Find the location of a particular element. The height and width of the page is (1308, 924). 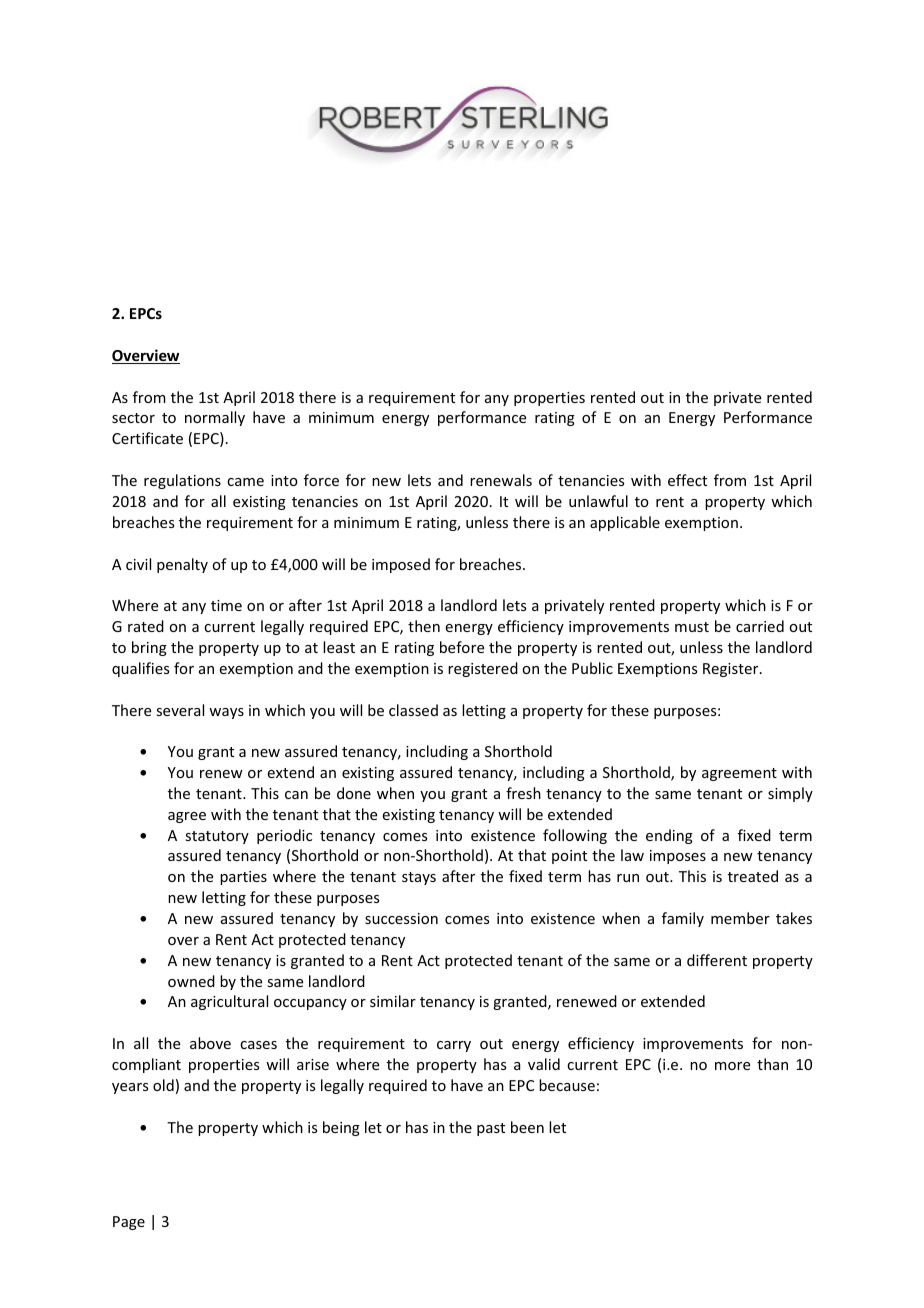

member is located at coordinates (740, 918).
